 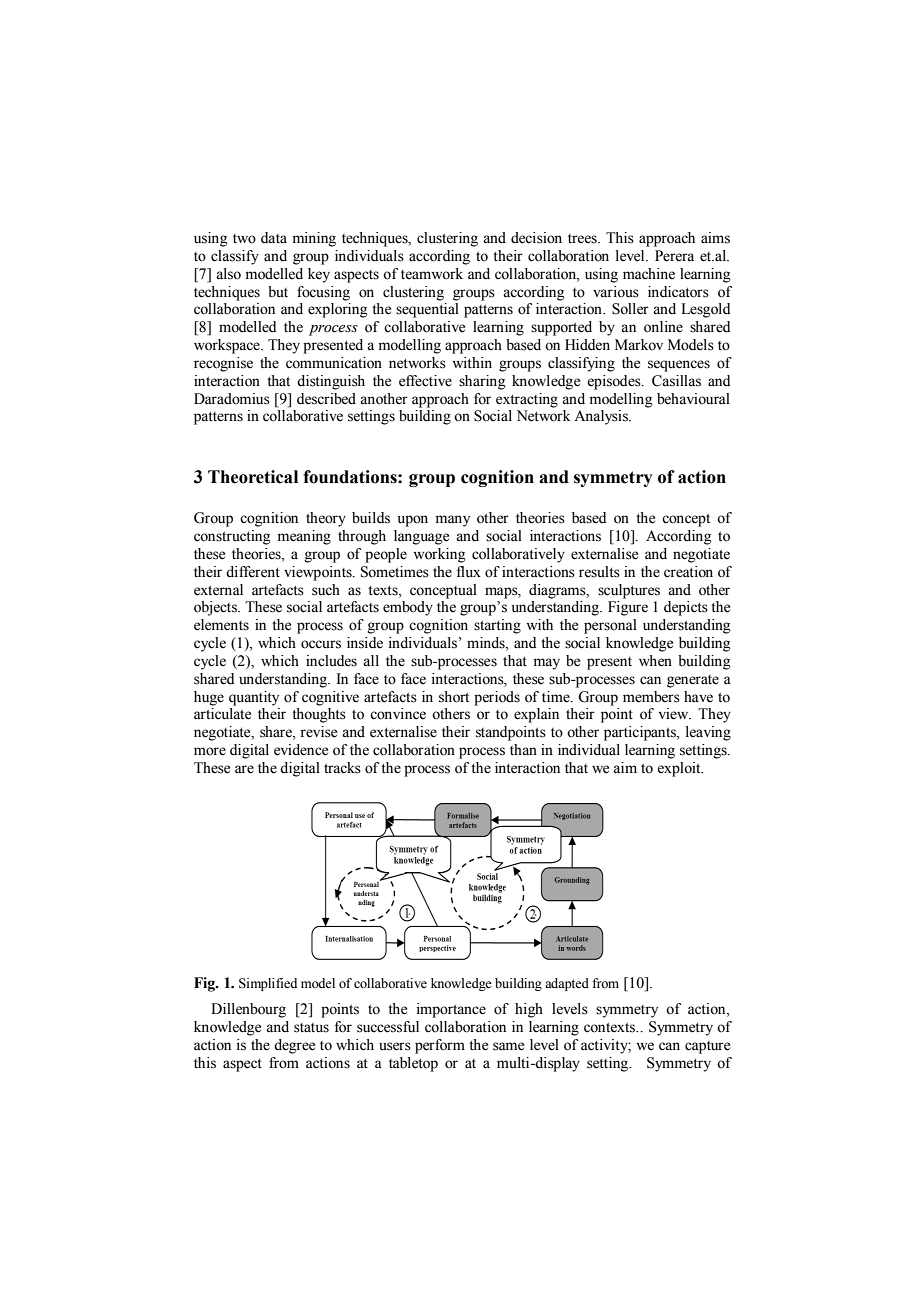 I want to click on perform, so click(x=440, y=1046).
